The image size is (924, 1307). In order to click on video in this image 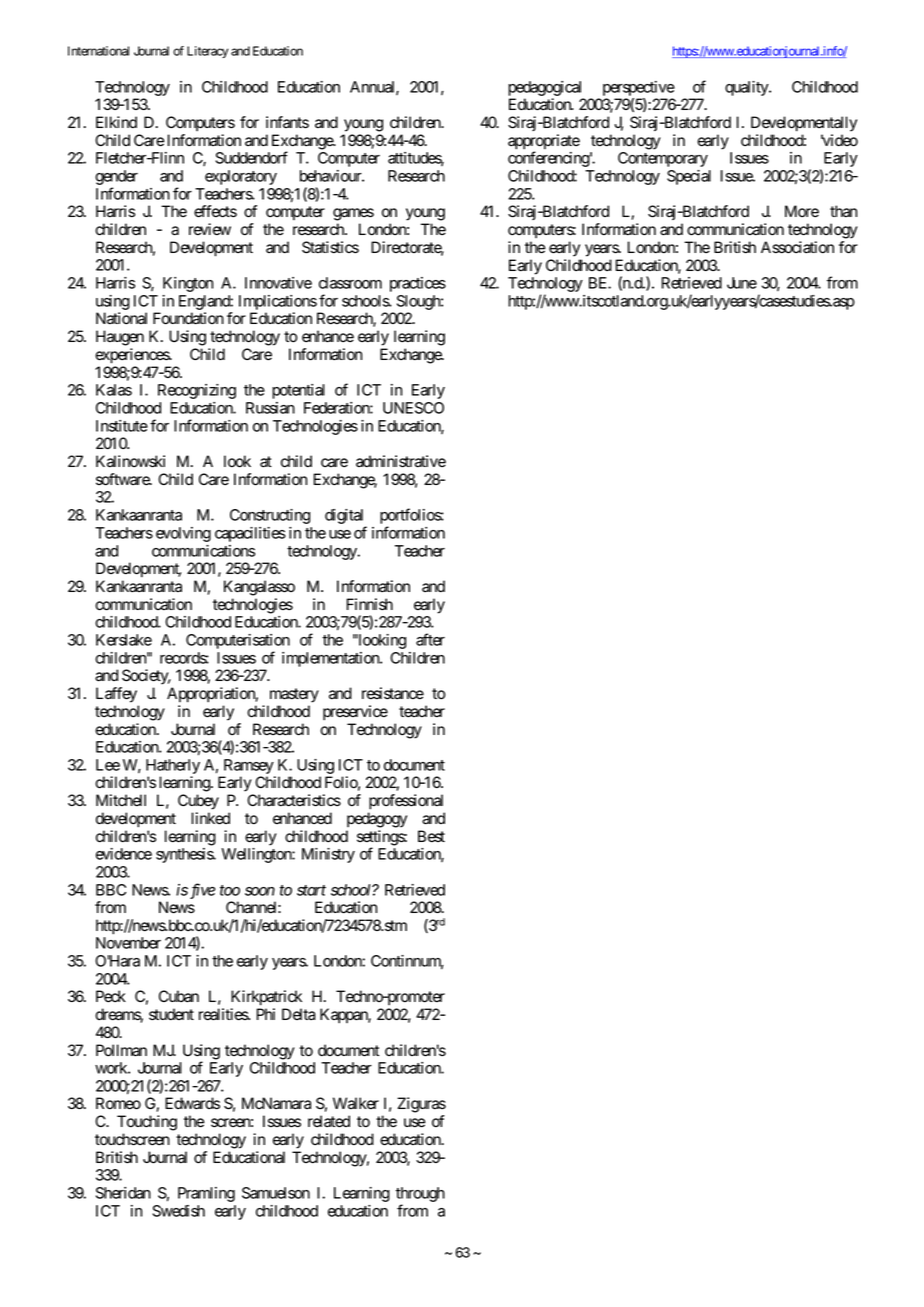, I will do `click(839, 140)`.
